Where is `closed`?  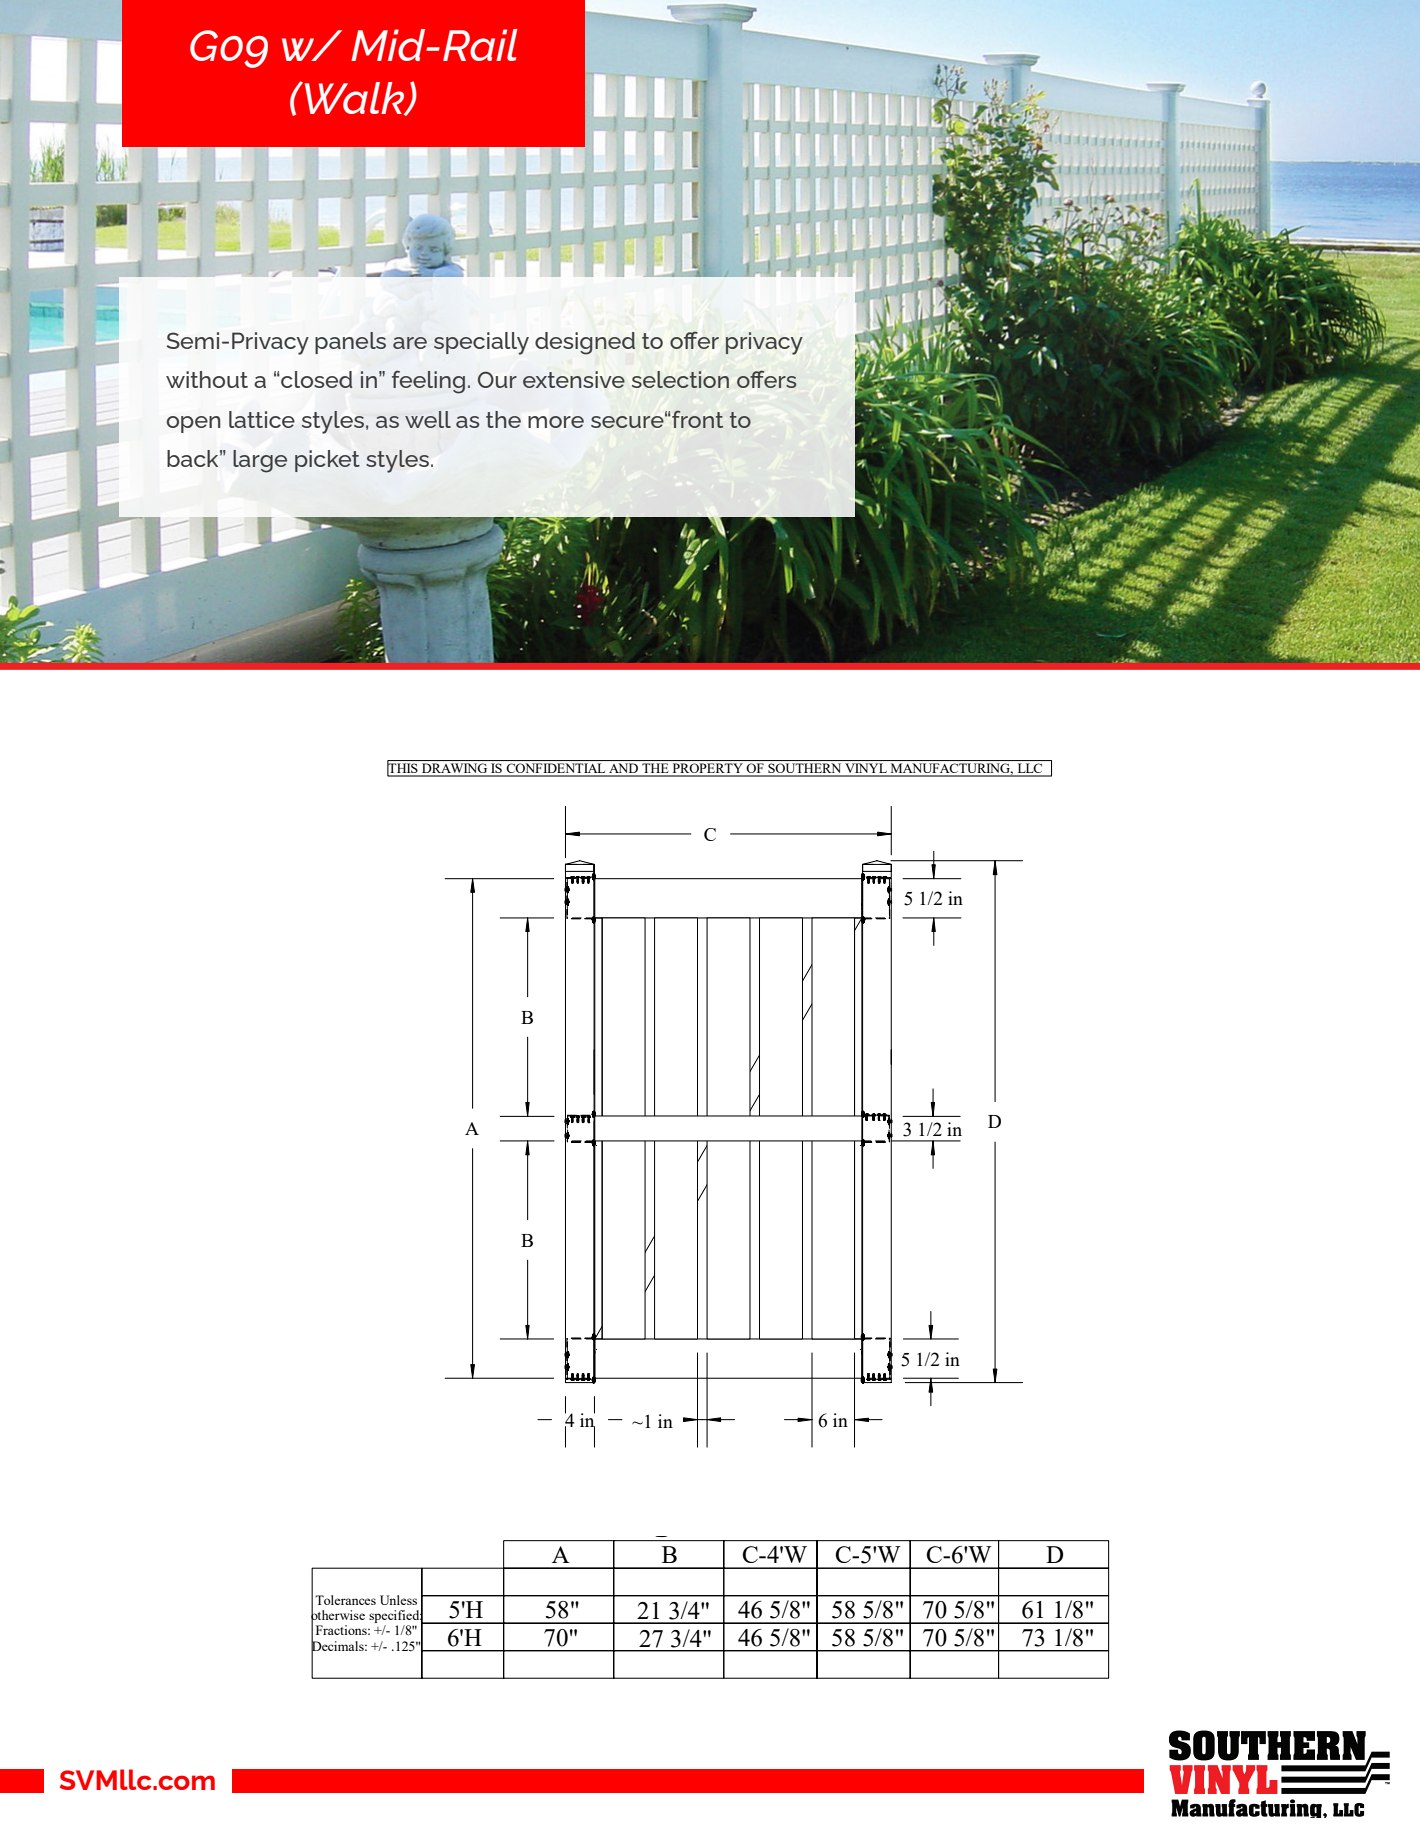 closed is located at coordinates (316, 379).
